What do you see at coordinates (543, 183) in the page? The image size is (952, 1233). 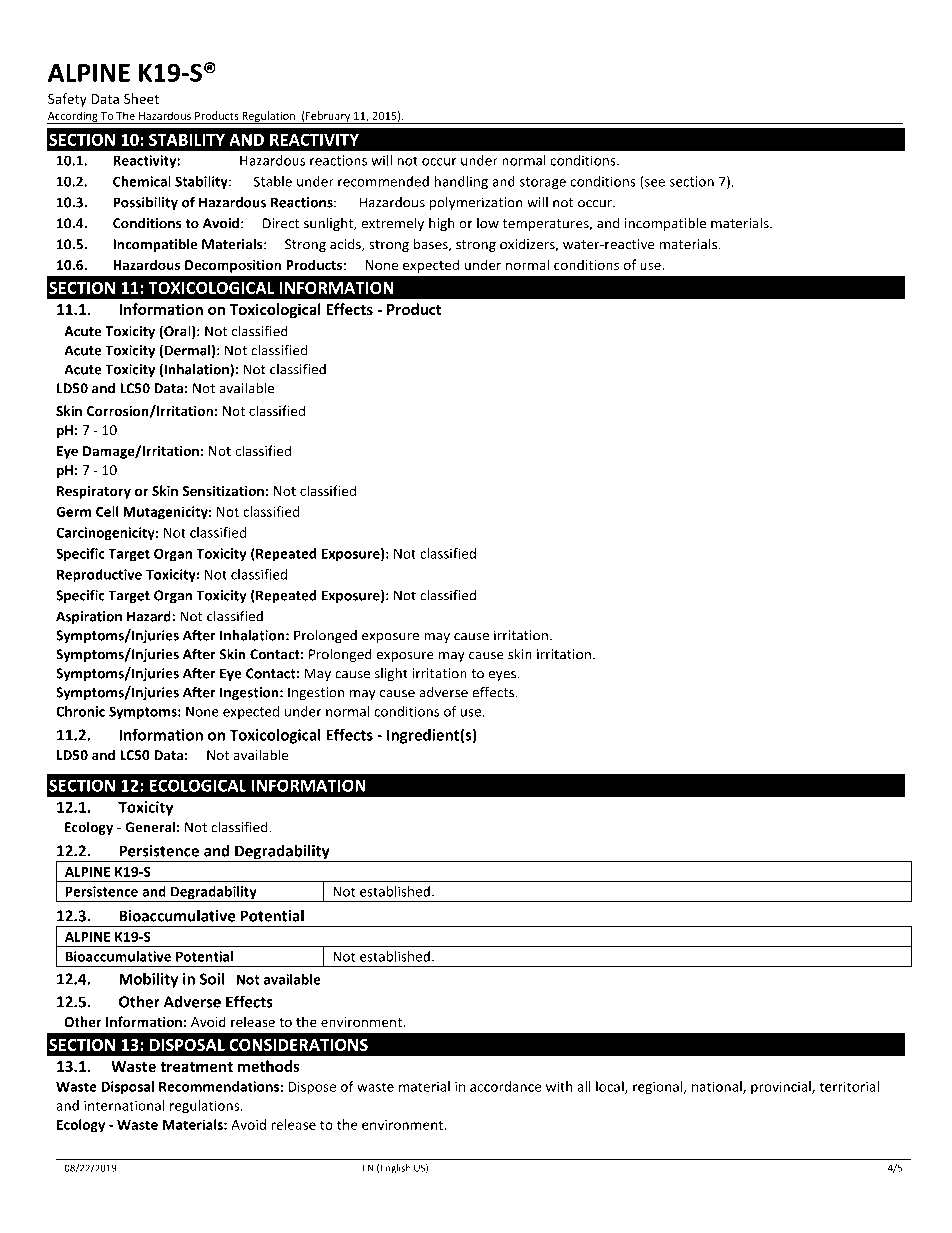 I see `storage` at bounding box center [543, 183].
